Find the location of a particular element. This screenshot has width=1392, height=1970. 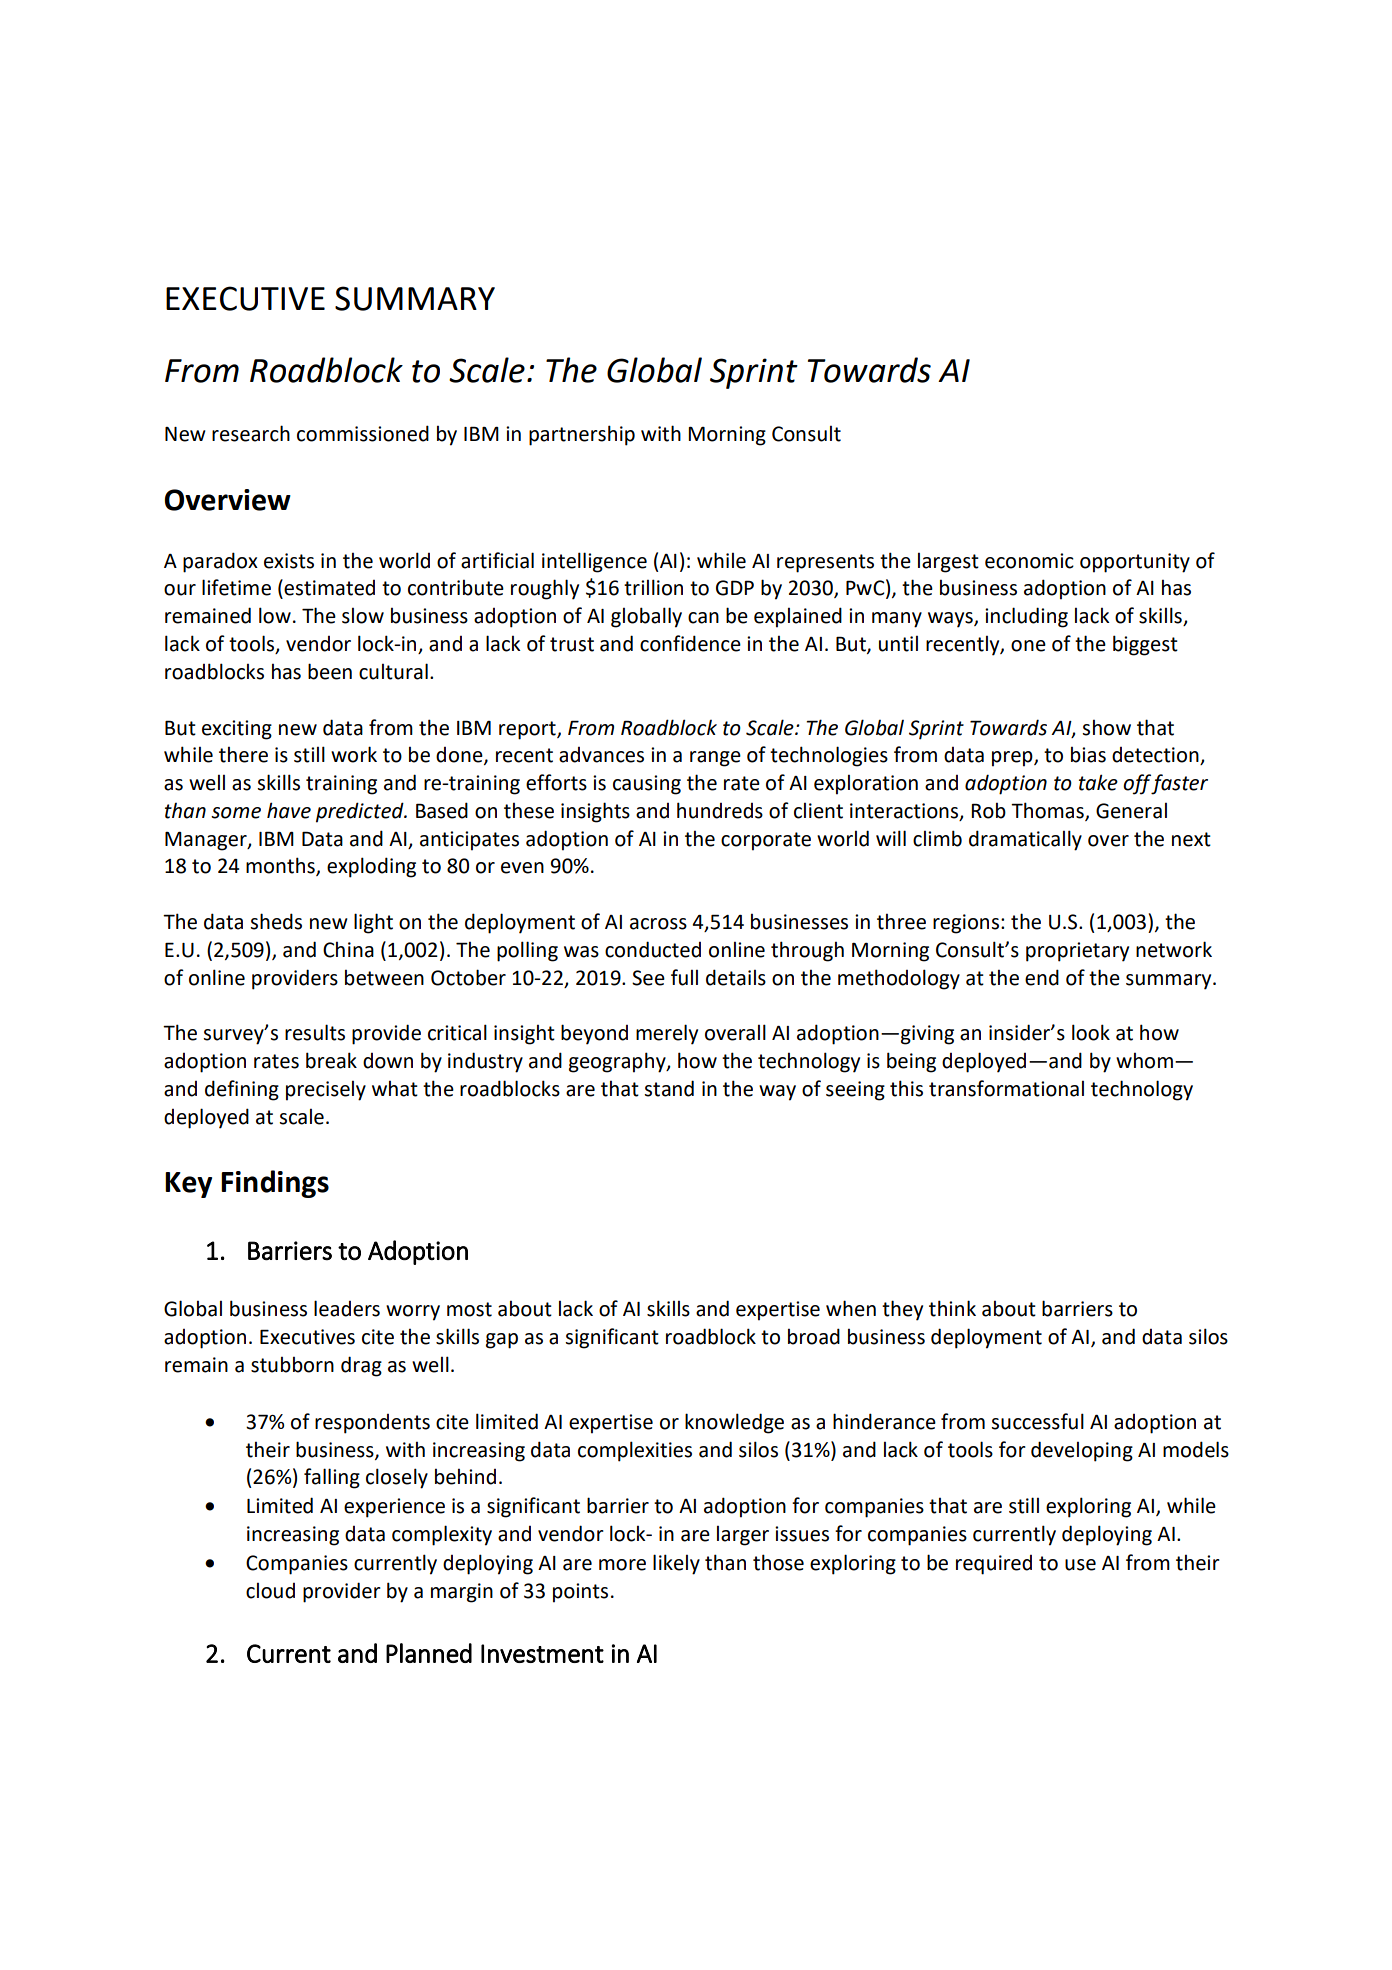

economic is located at coordinates (1029, 561).
